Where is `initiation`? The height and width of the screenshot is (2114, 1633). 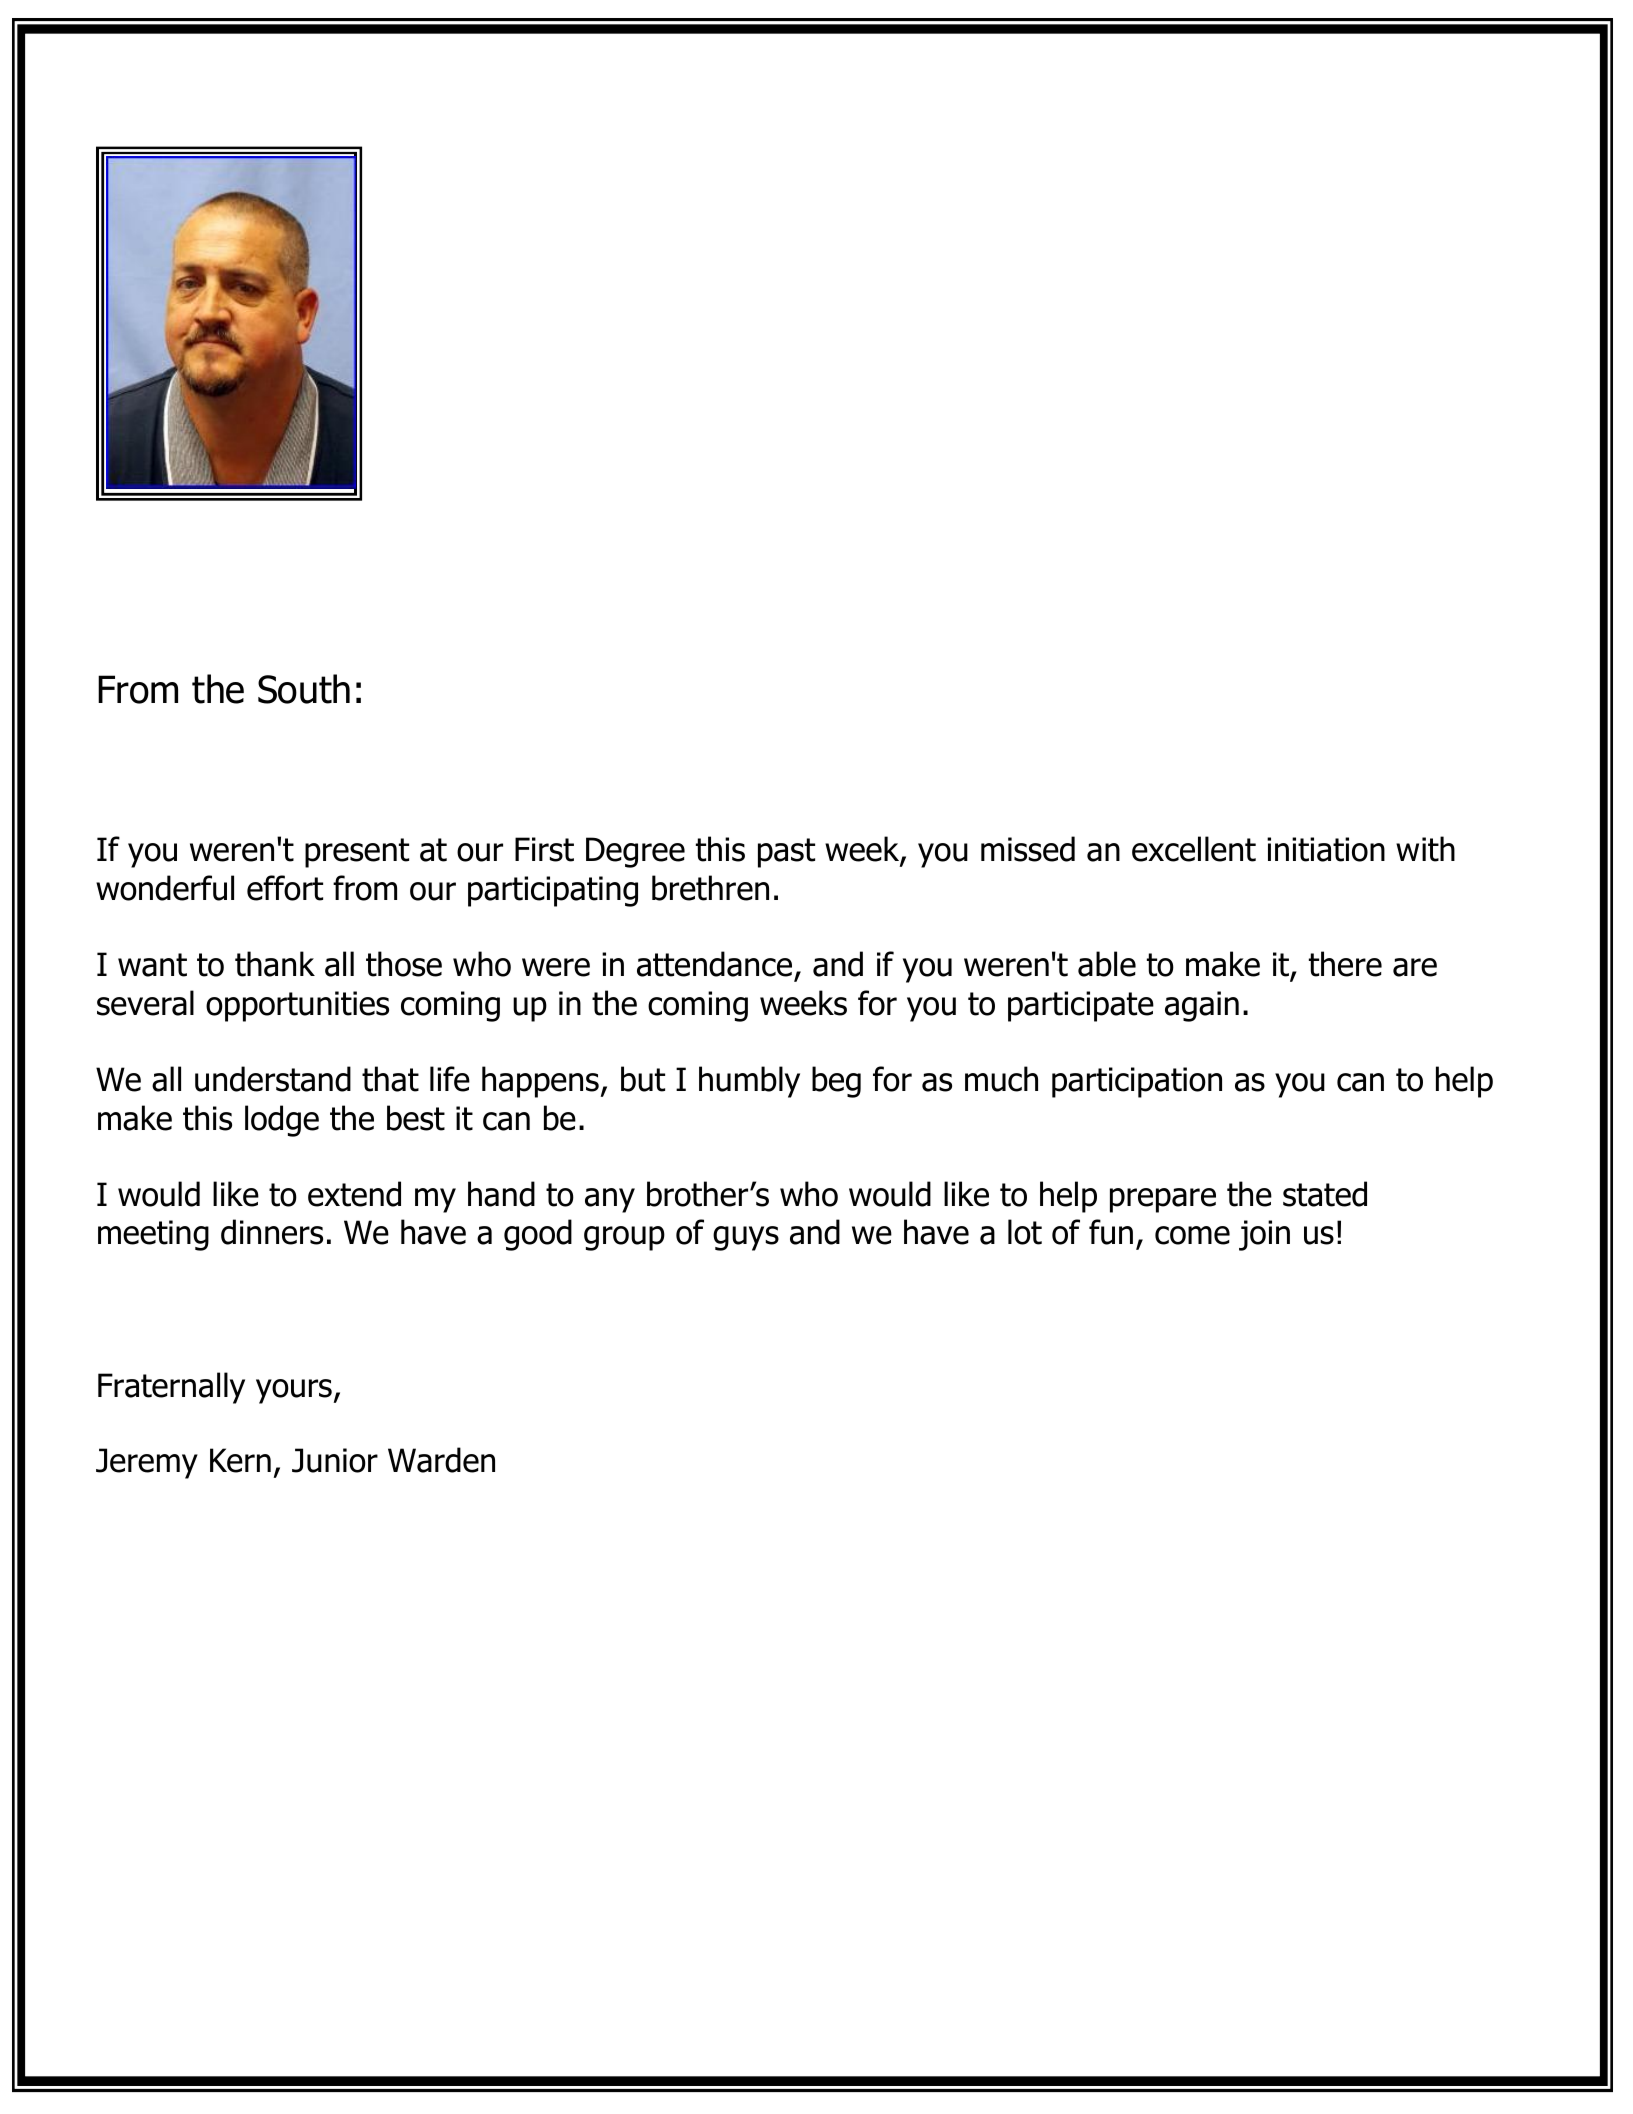
initiation is located at coordinates (1326, 849).
